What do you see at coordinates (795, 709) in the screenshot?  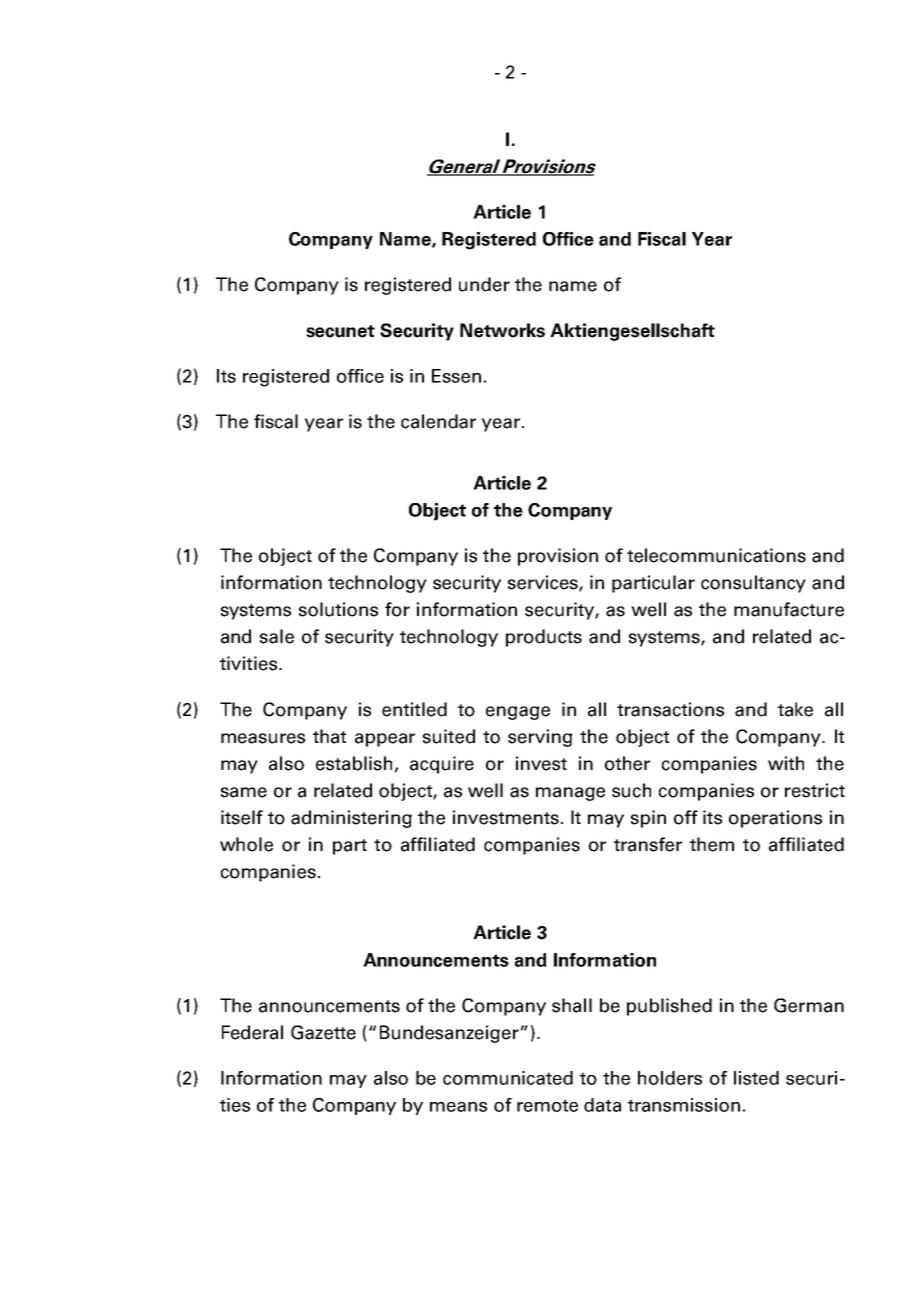 I see `take` at bounding box center [795, 709].
